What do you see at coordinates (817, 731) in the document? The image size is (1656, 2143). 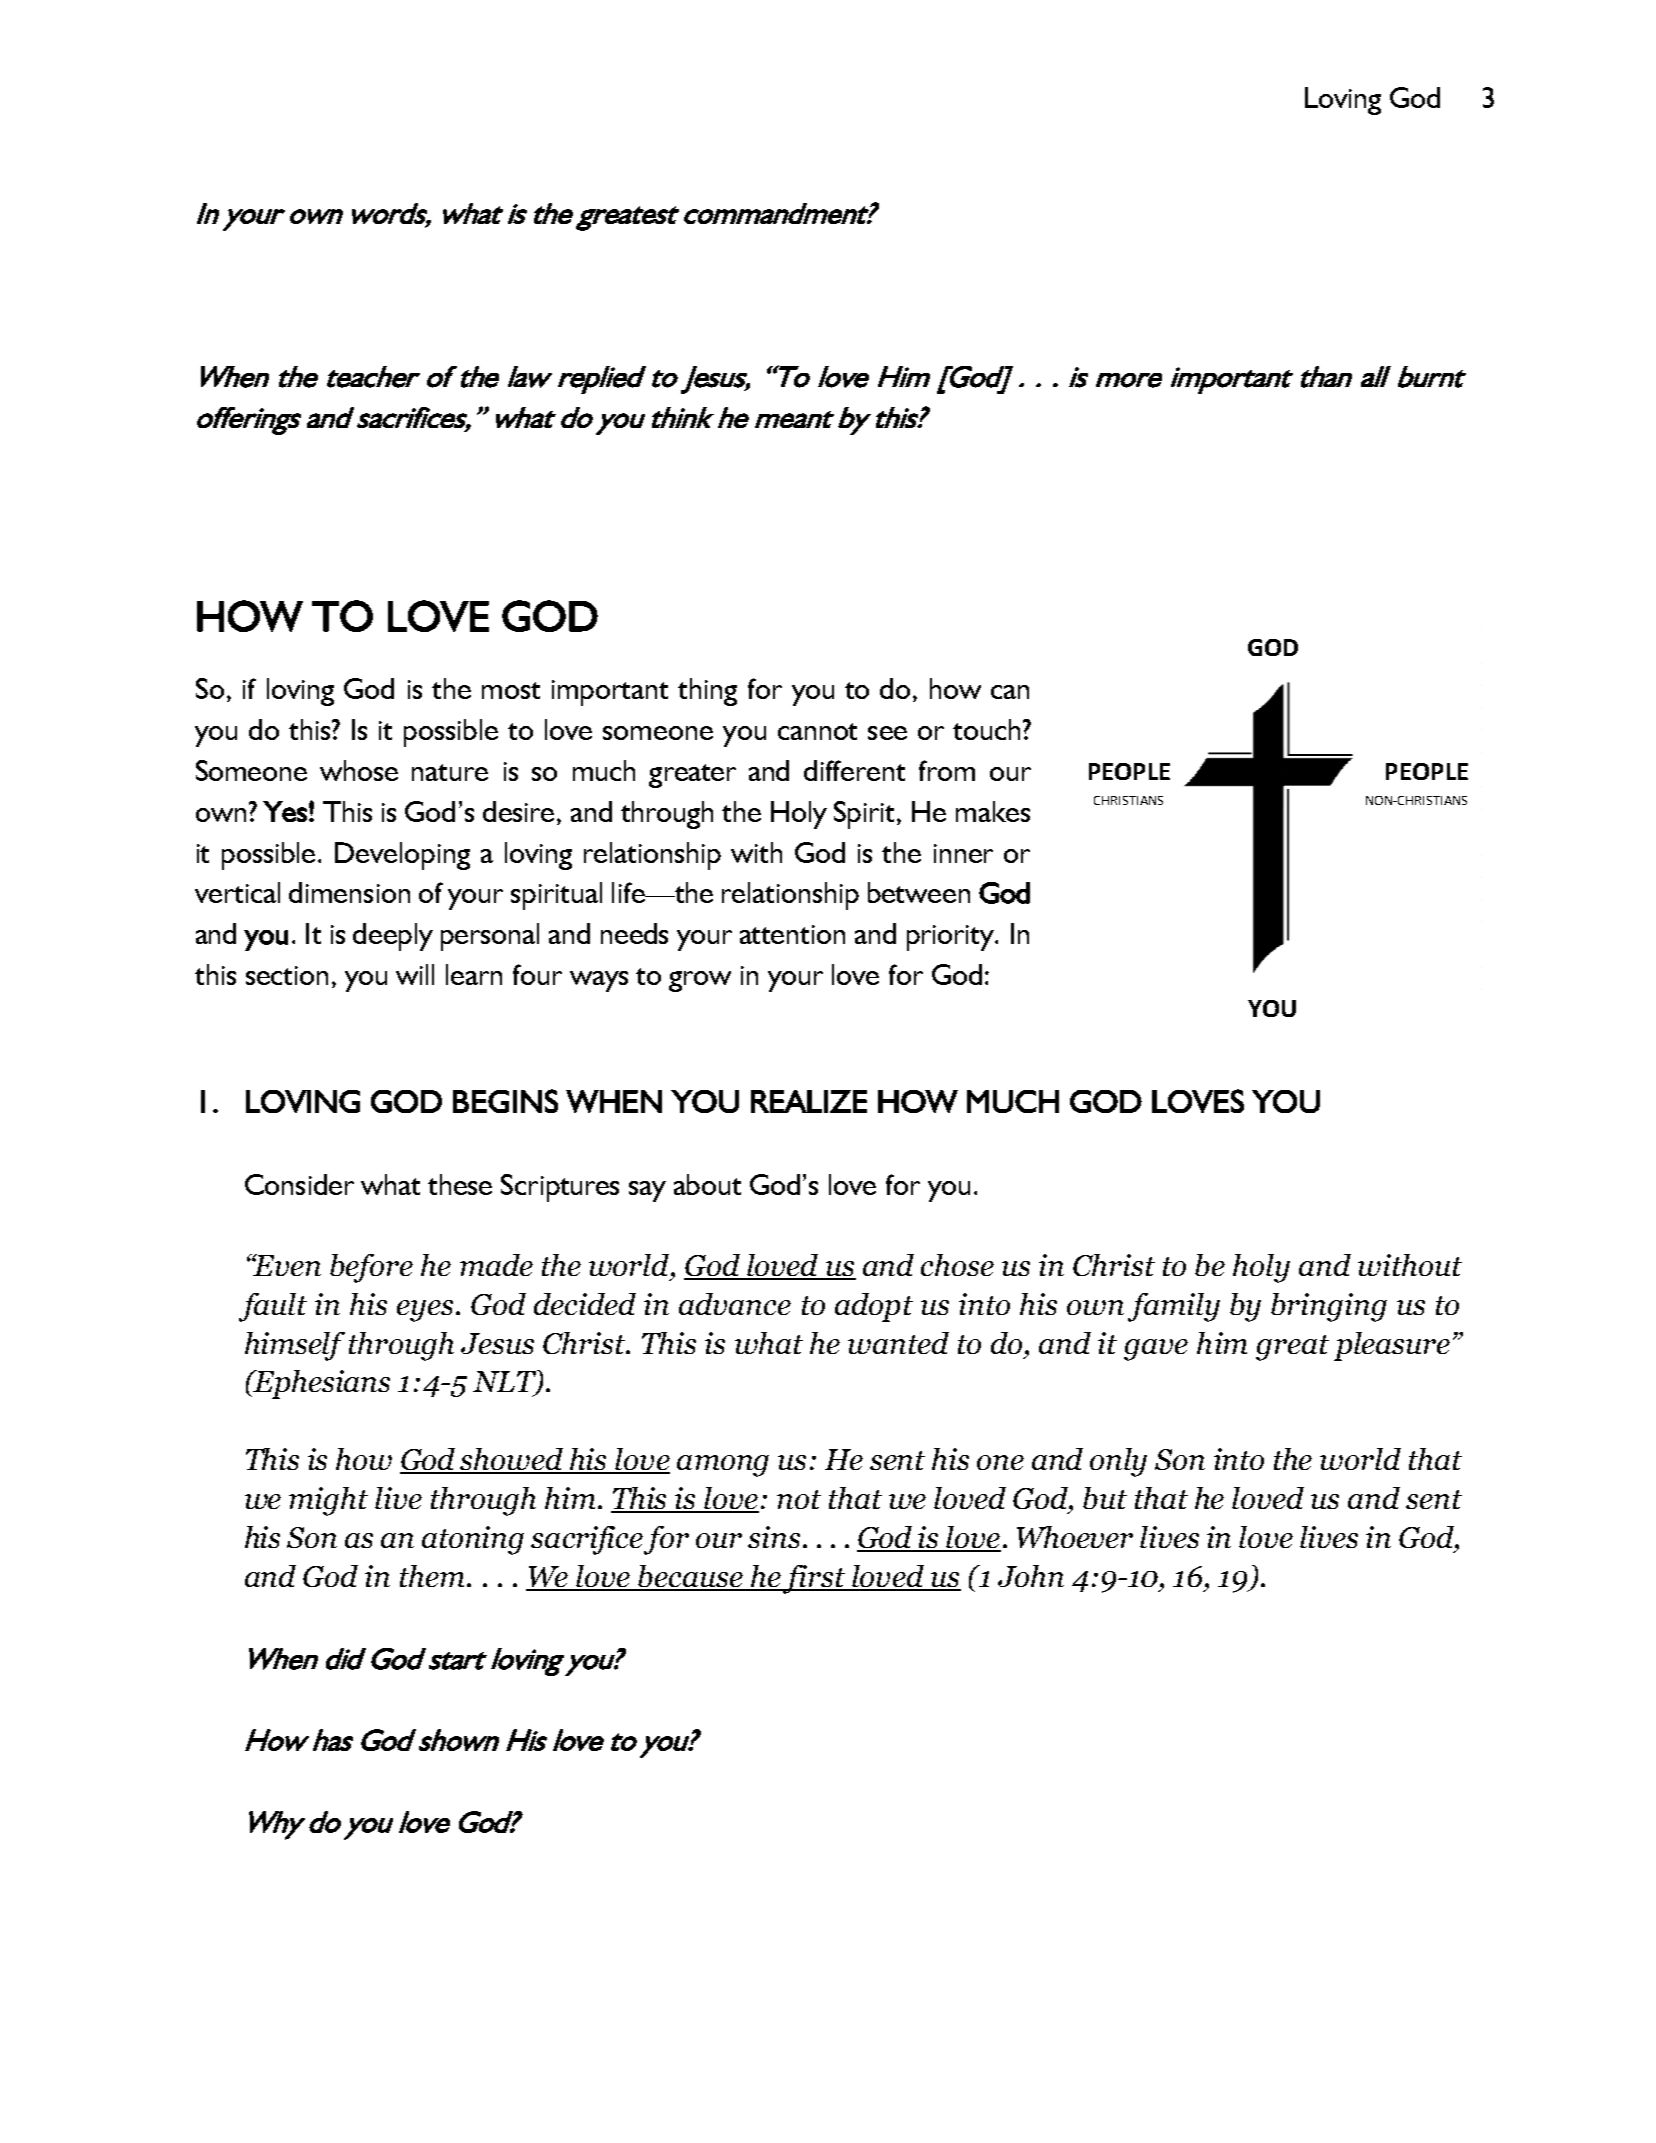 I see `cannot` at bounding box center [817, 731].
